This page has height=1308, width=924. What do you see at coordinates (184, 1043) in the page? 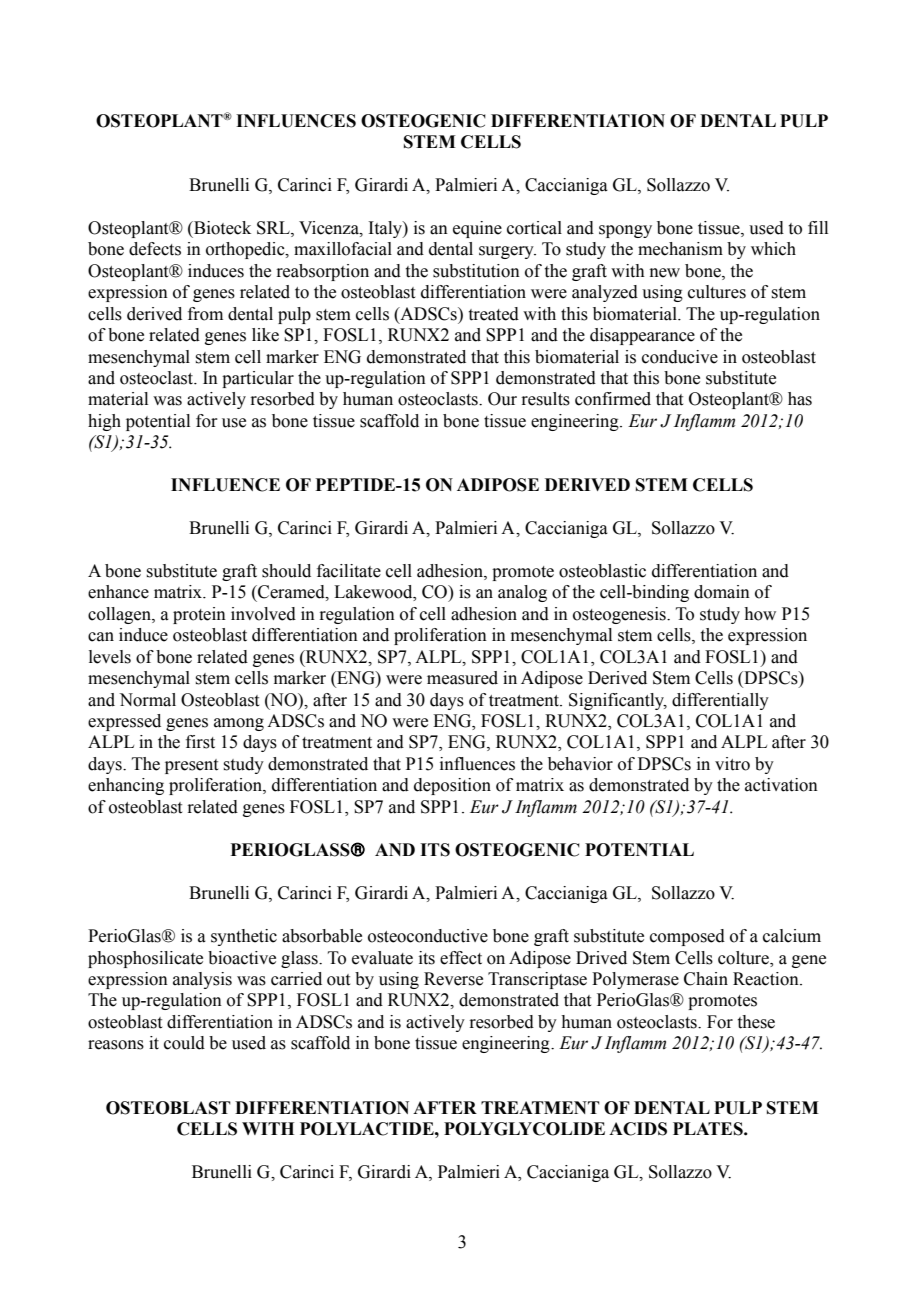
I see `could` at bounding box center [184, 1043].
